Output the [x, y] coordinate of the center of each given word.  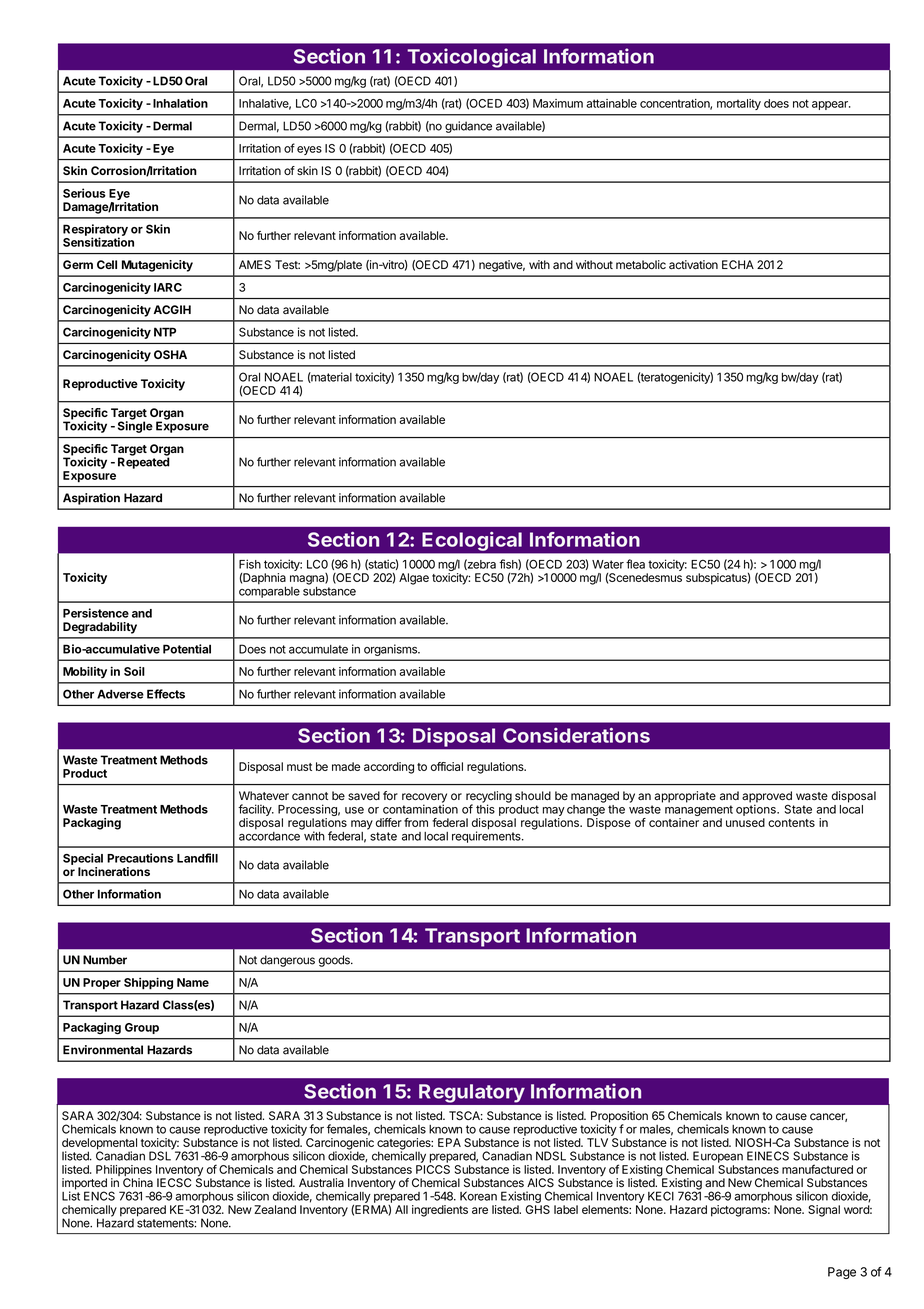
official [447, 766]
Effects [166, 694]
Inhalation [180, 103]
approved [767, 798]
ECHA [738, 264]
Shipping [148, 983]
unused [745, 822]
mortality [739, 104]
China [138, 1183]
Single [135, 426]
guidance [468, 127]
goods [335, 961]
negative [502, 266]
